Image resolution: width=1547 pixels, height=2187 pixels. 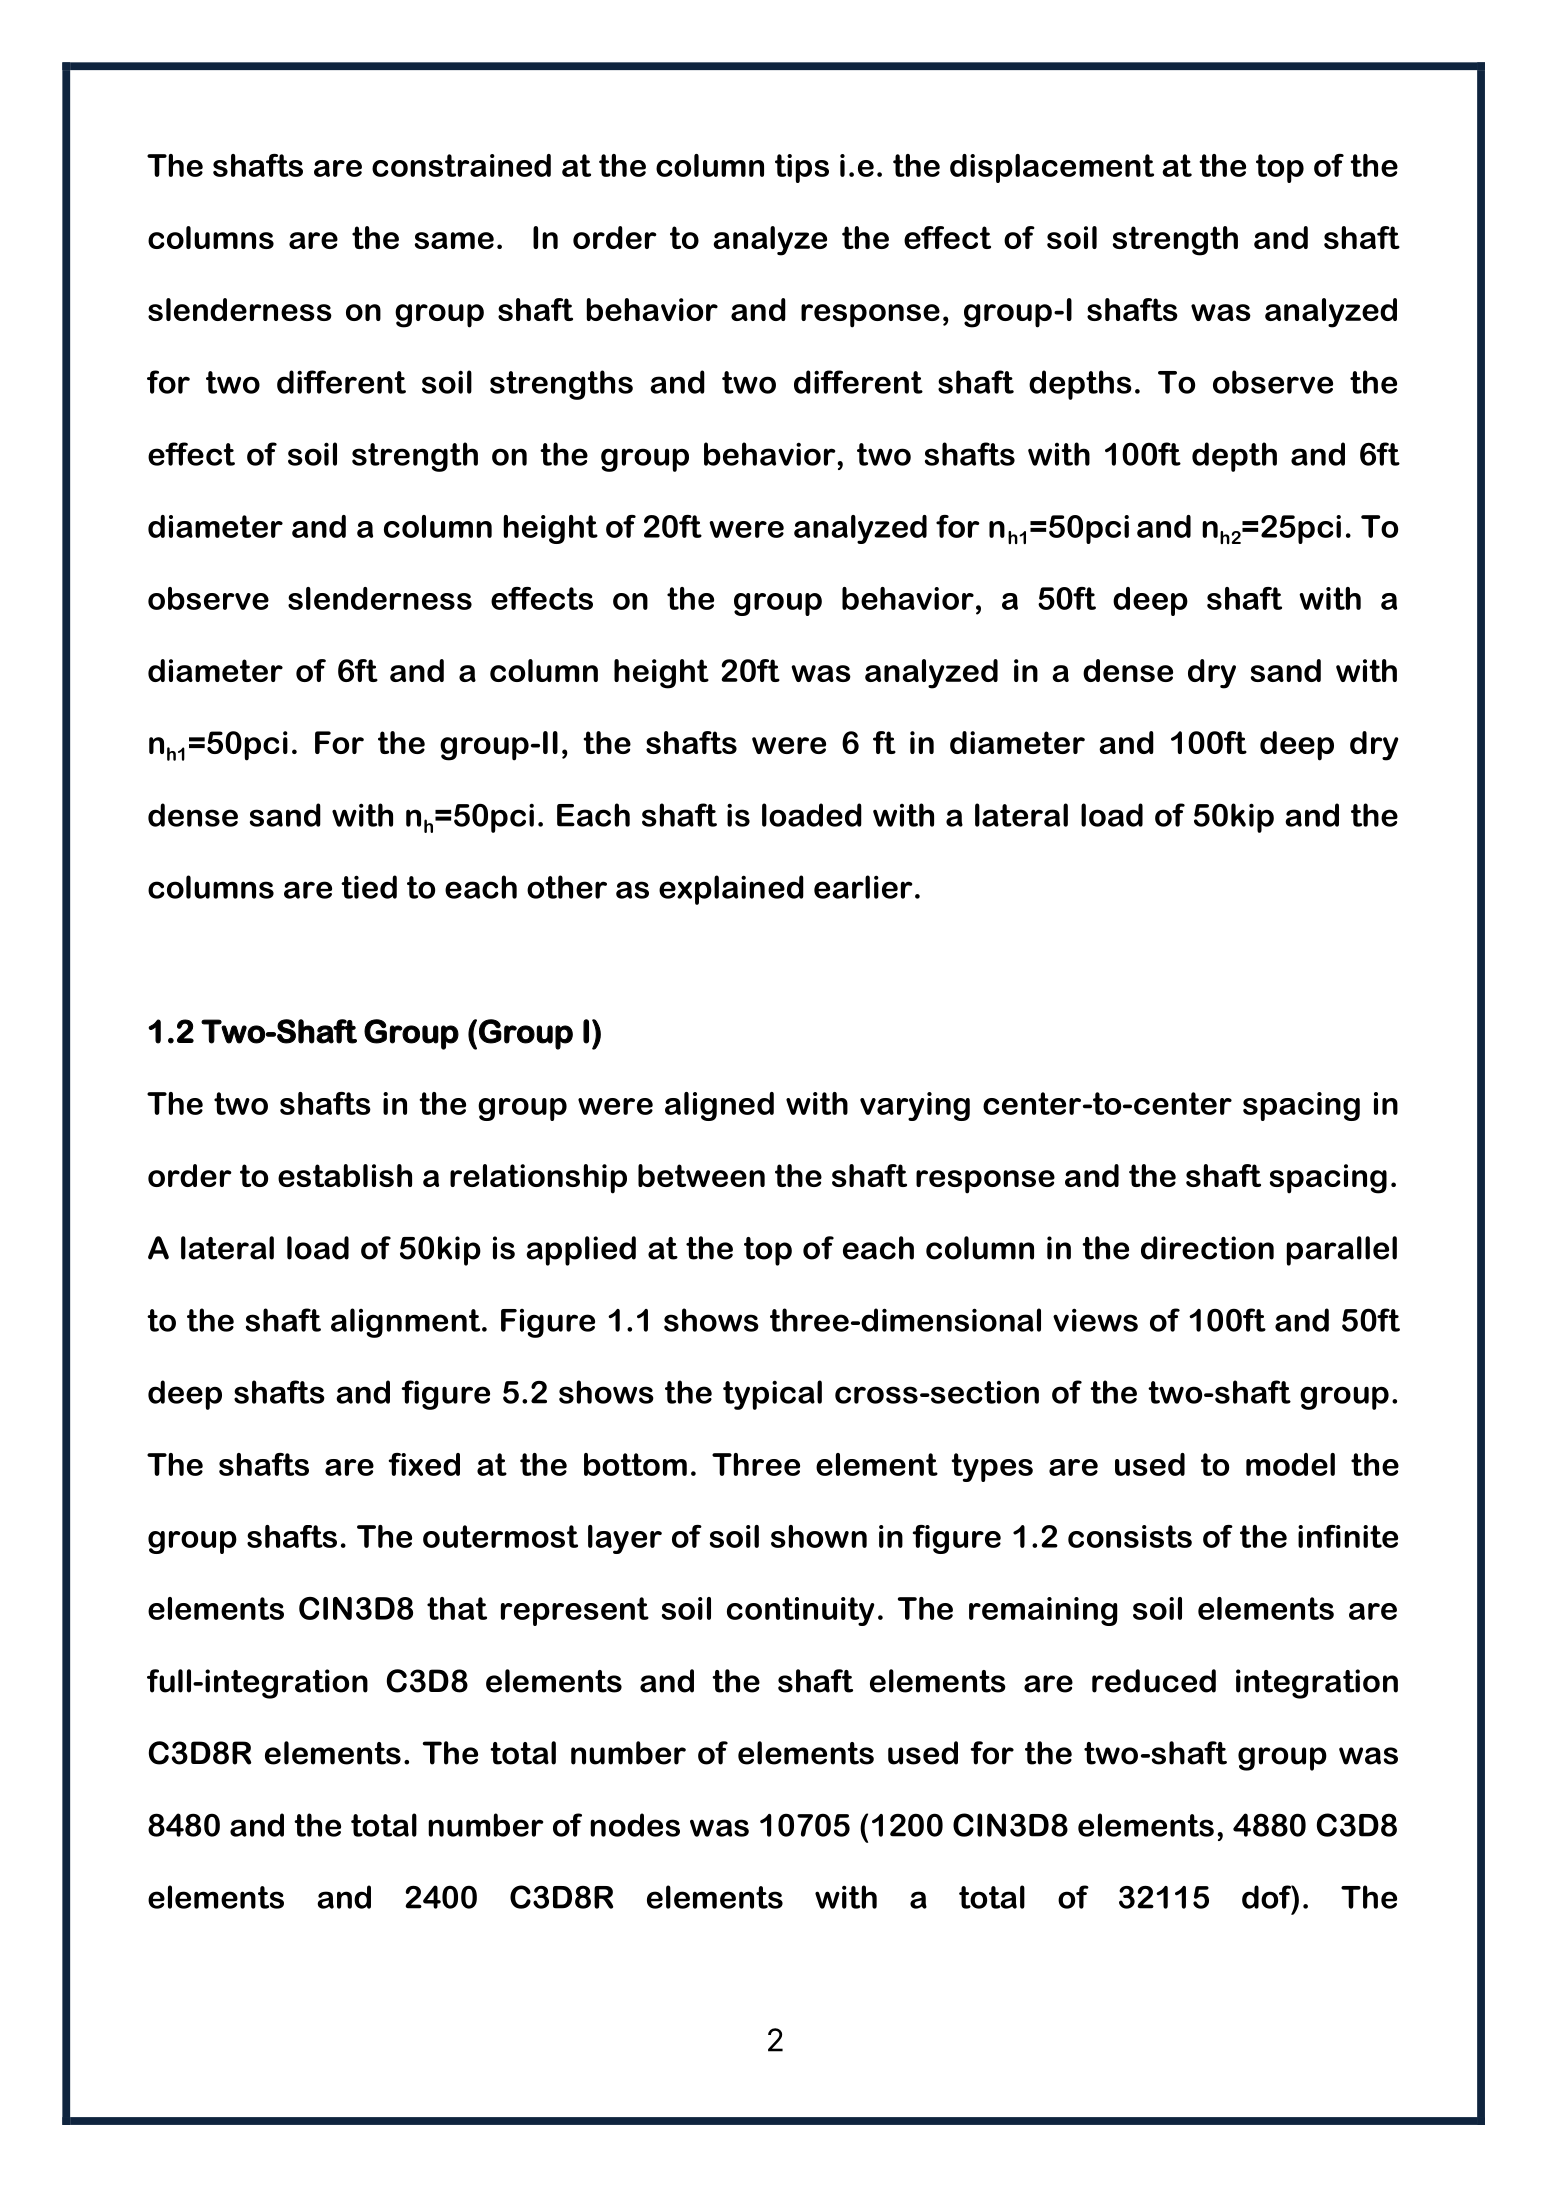 What do you see at coordinates (772, 1395) in the screenshot?
I see `typical` at bounding box center [772, 1395].
